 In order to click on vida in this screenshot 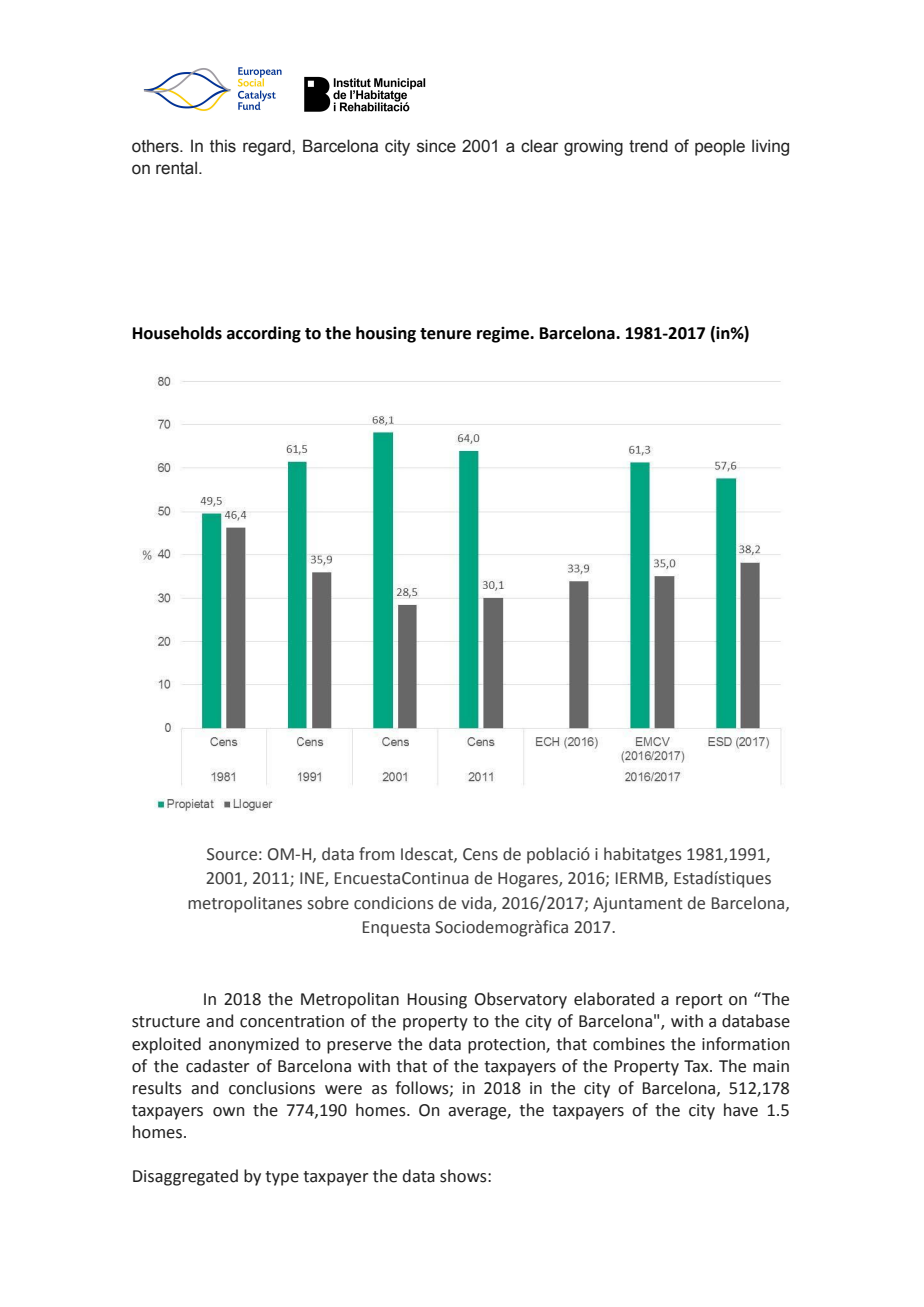, I will do `click(477, 903)`.
